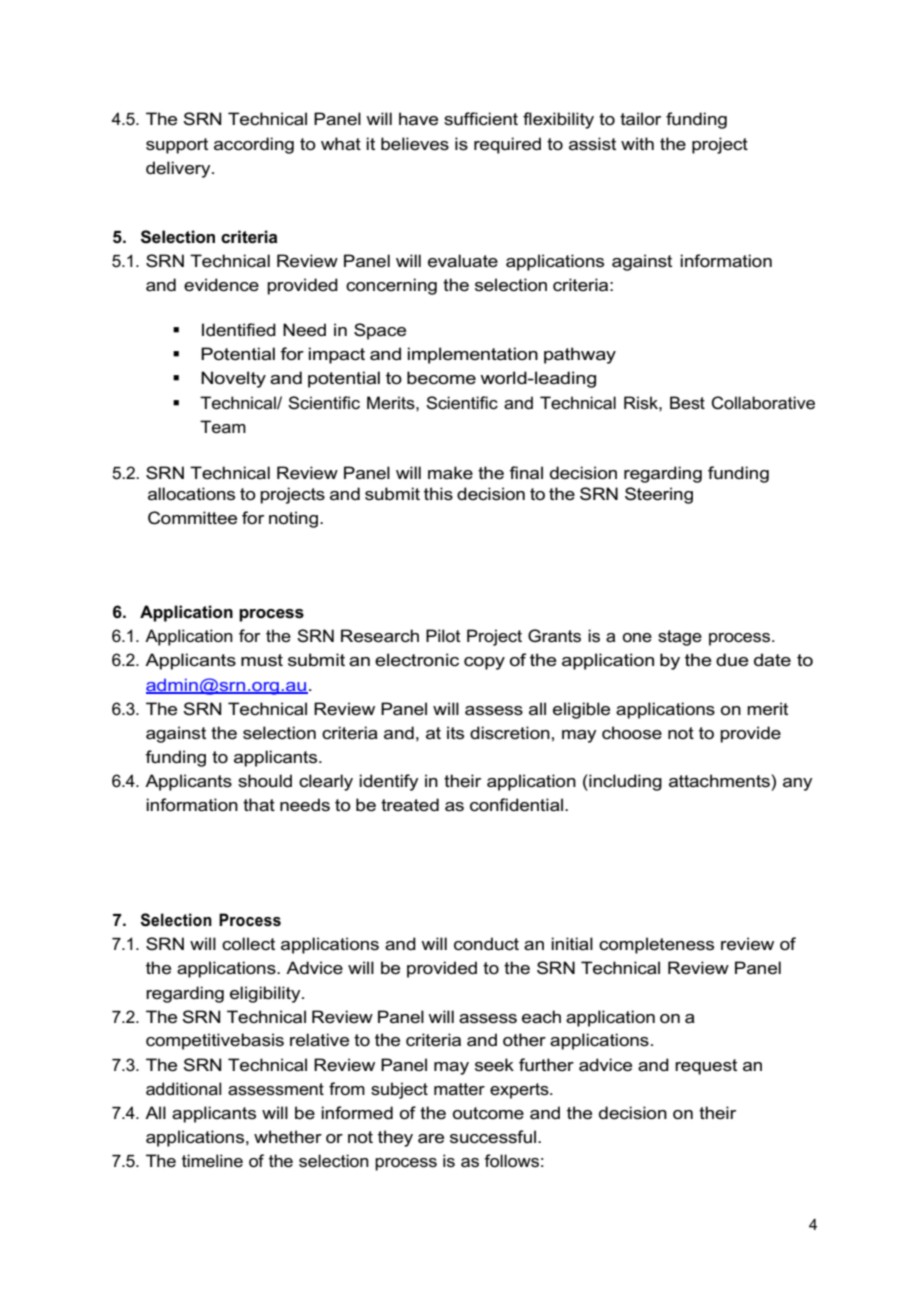  What do you see at coordinates (484, 663) in the screenshot?
I see `copy` at bounding box center [484, 663].
